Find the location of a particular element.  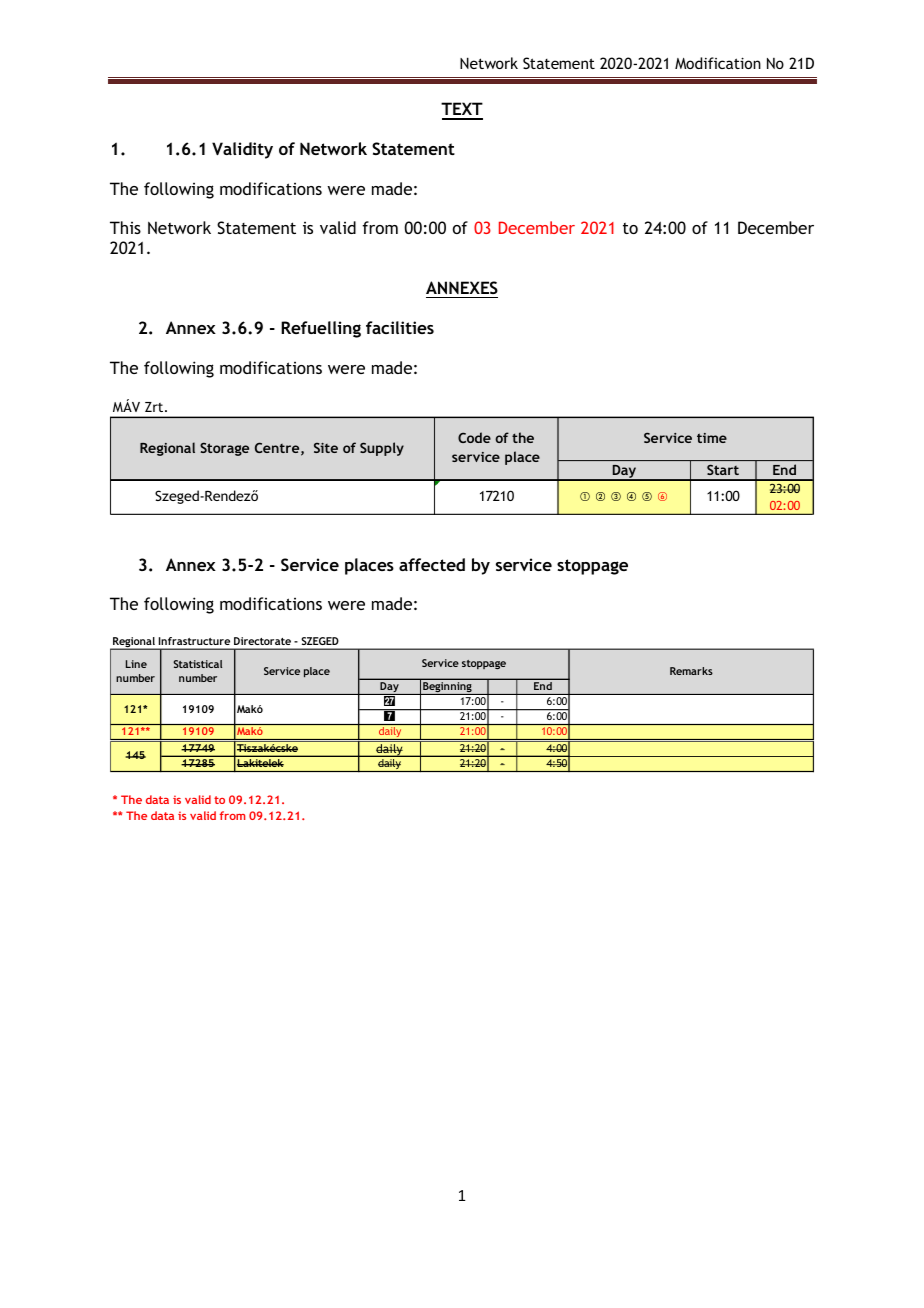

Site is located at coordinates (326, 448).
